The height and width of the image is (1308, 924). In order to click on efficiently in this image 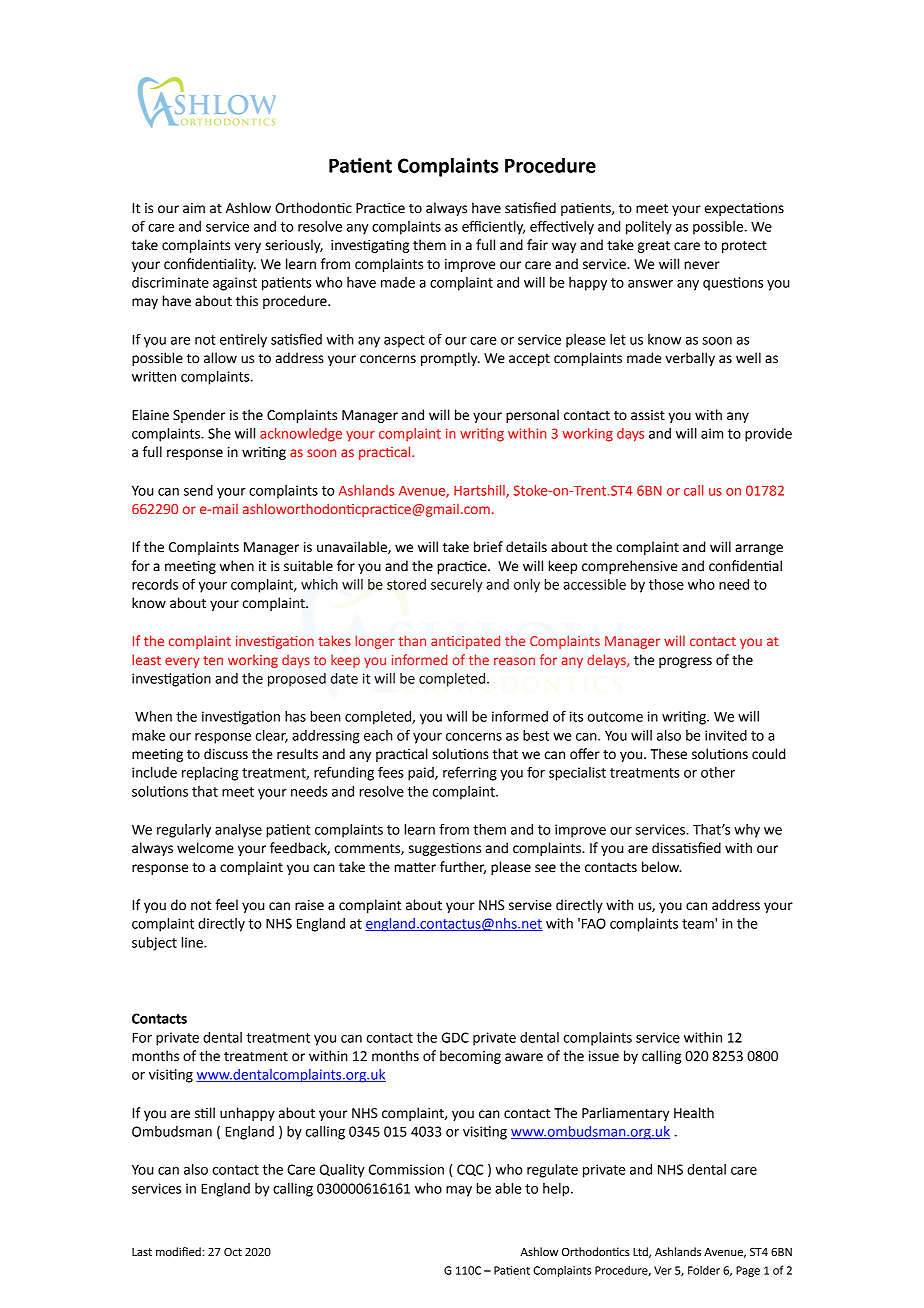, I will do `click(493, 228)`.
